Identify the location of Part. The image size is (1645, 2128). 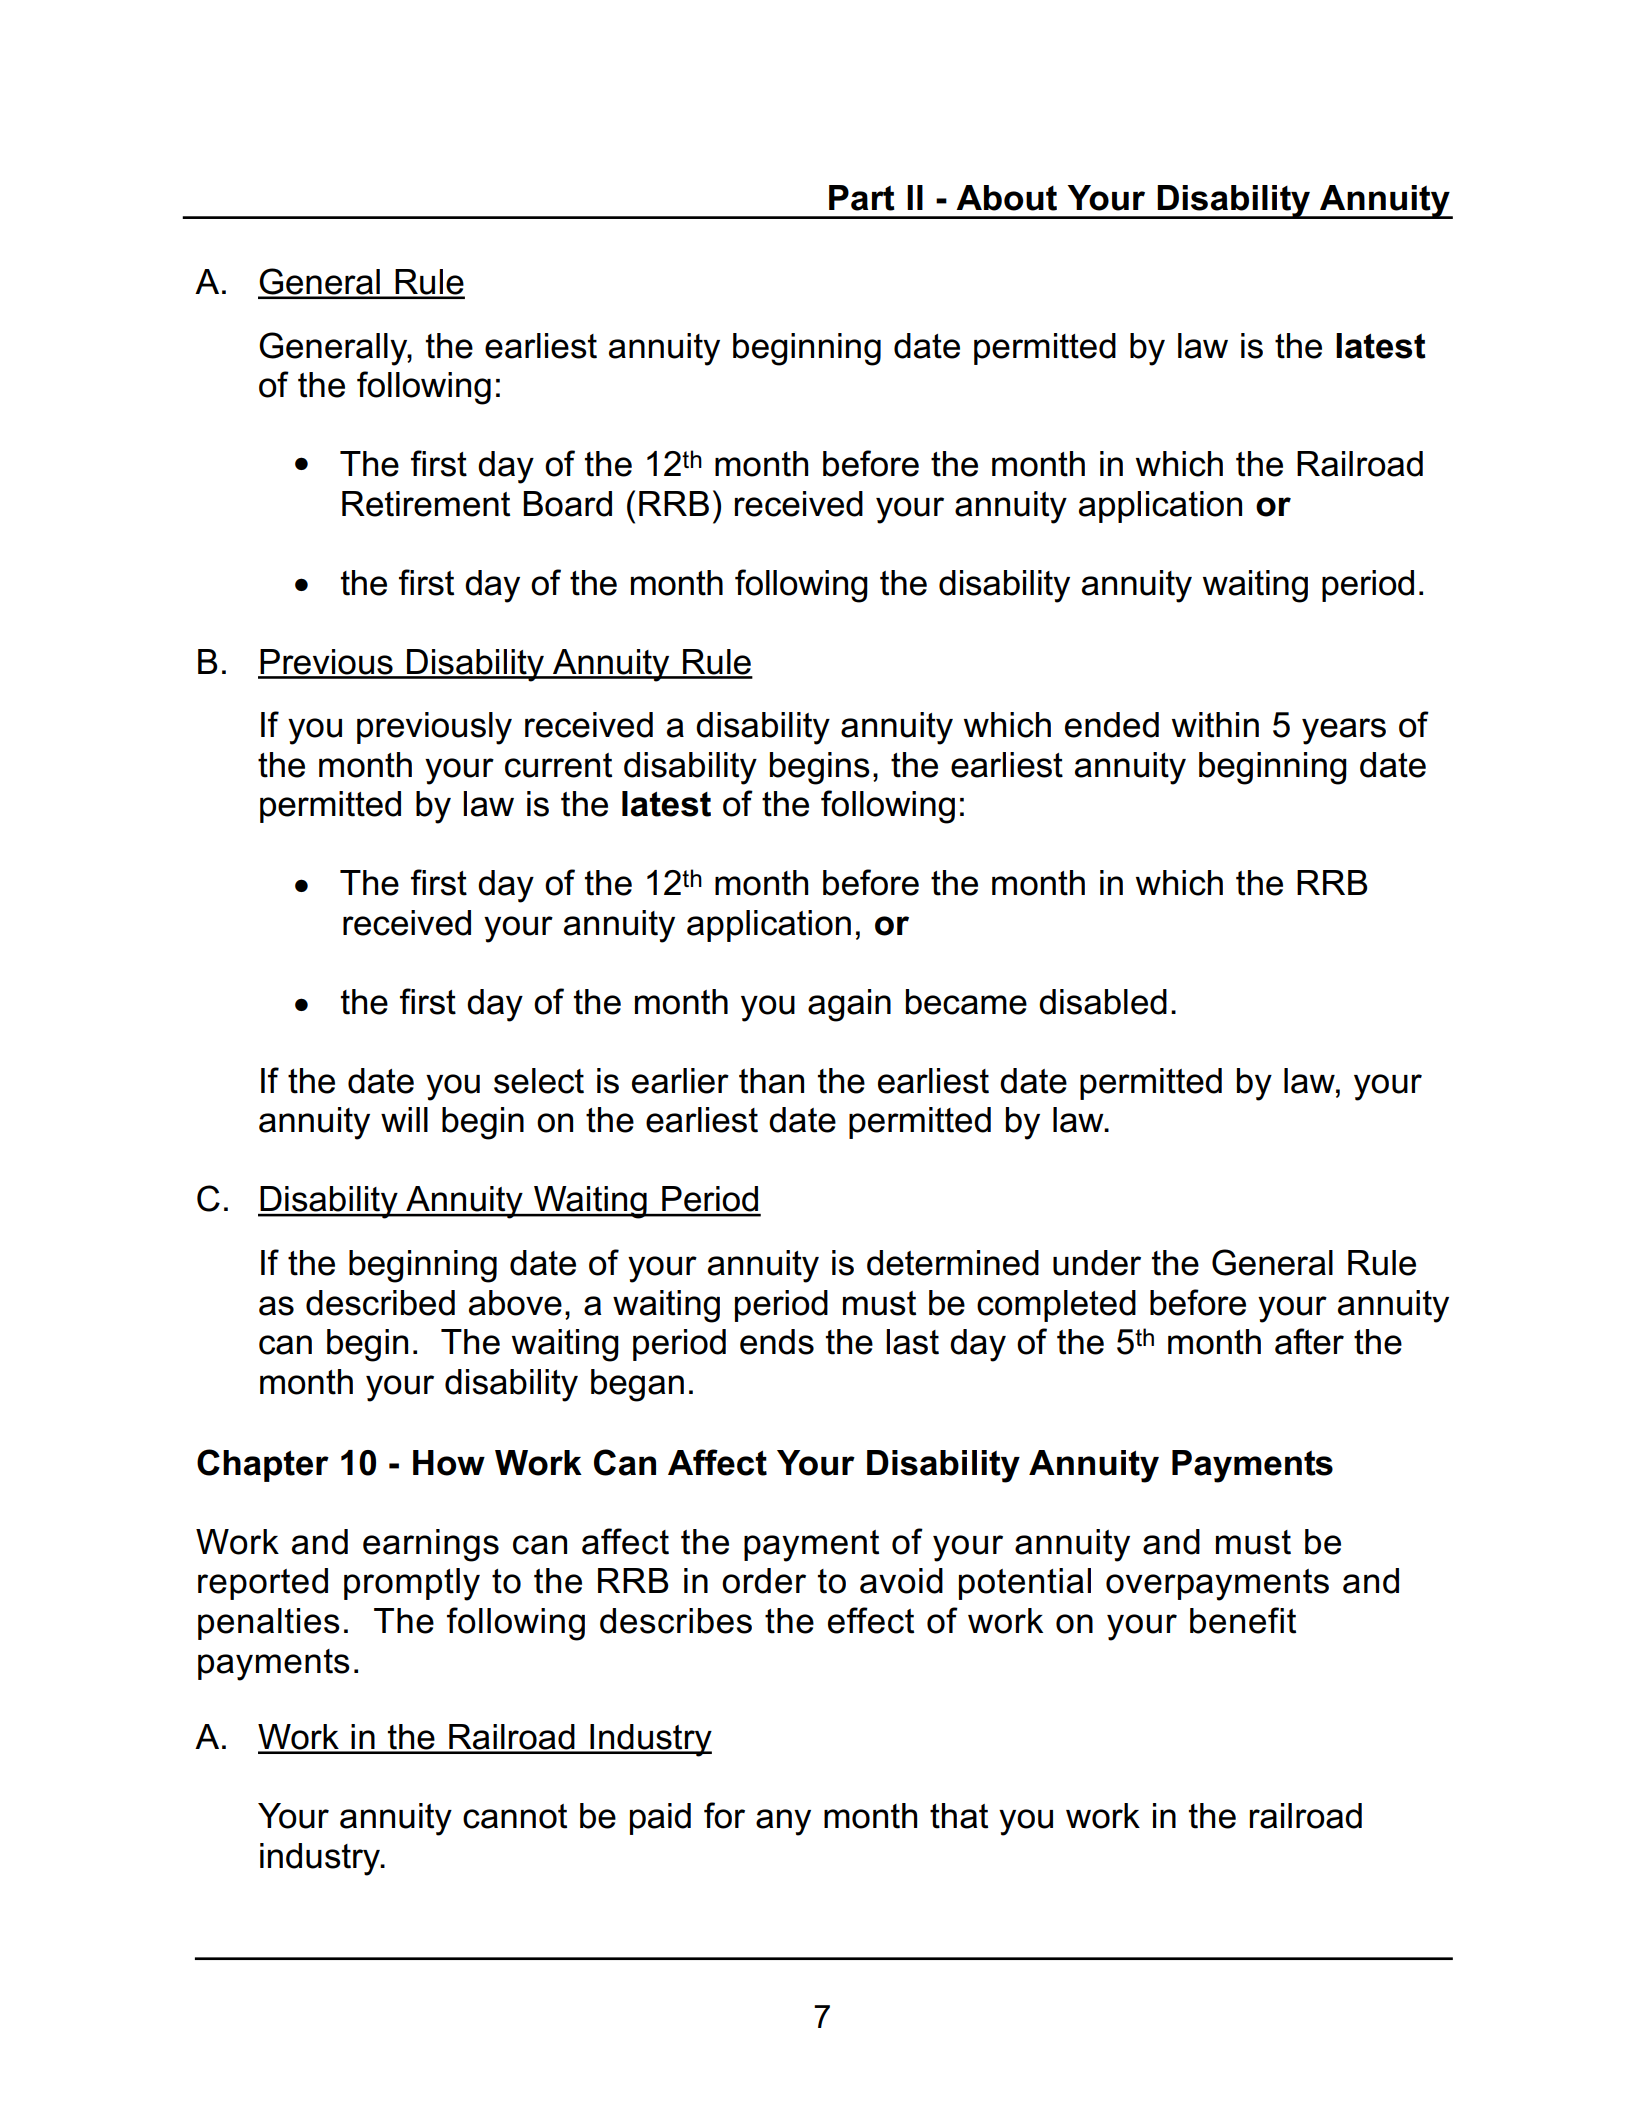
(862, 198).
